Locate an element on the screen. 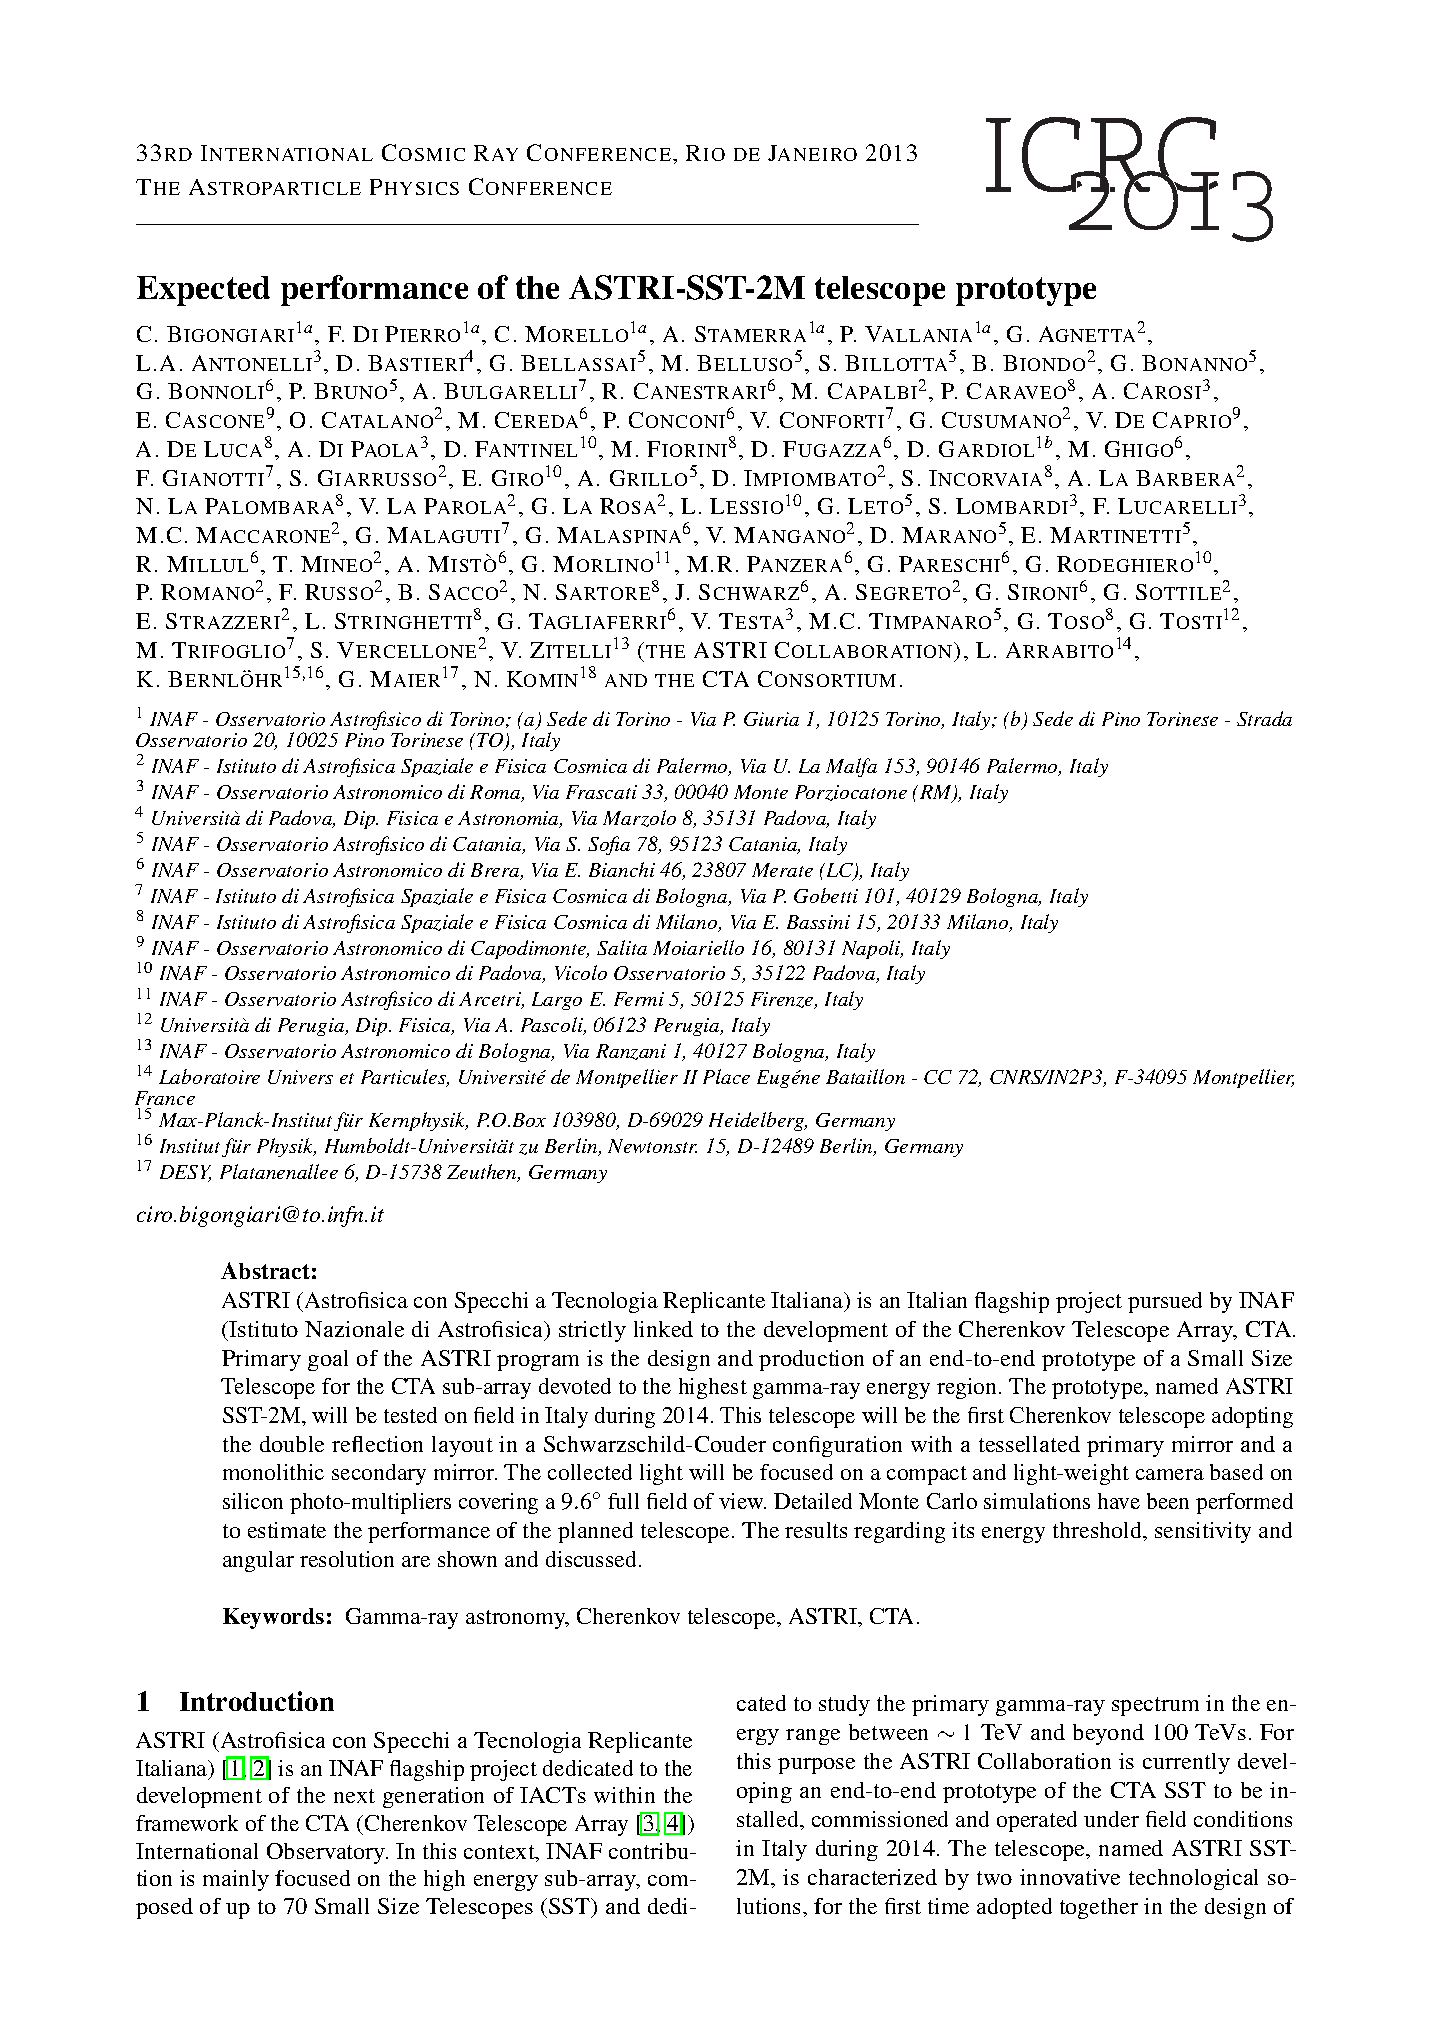 The image size is (1430, 2022). France is located at coordinates (165, 1100).
